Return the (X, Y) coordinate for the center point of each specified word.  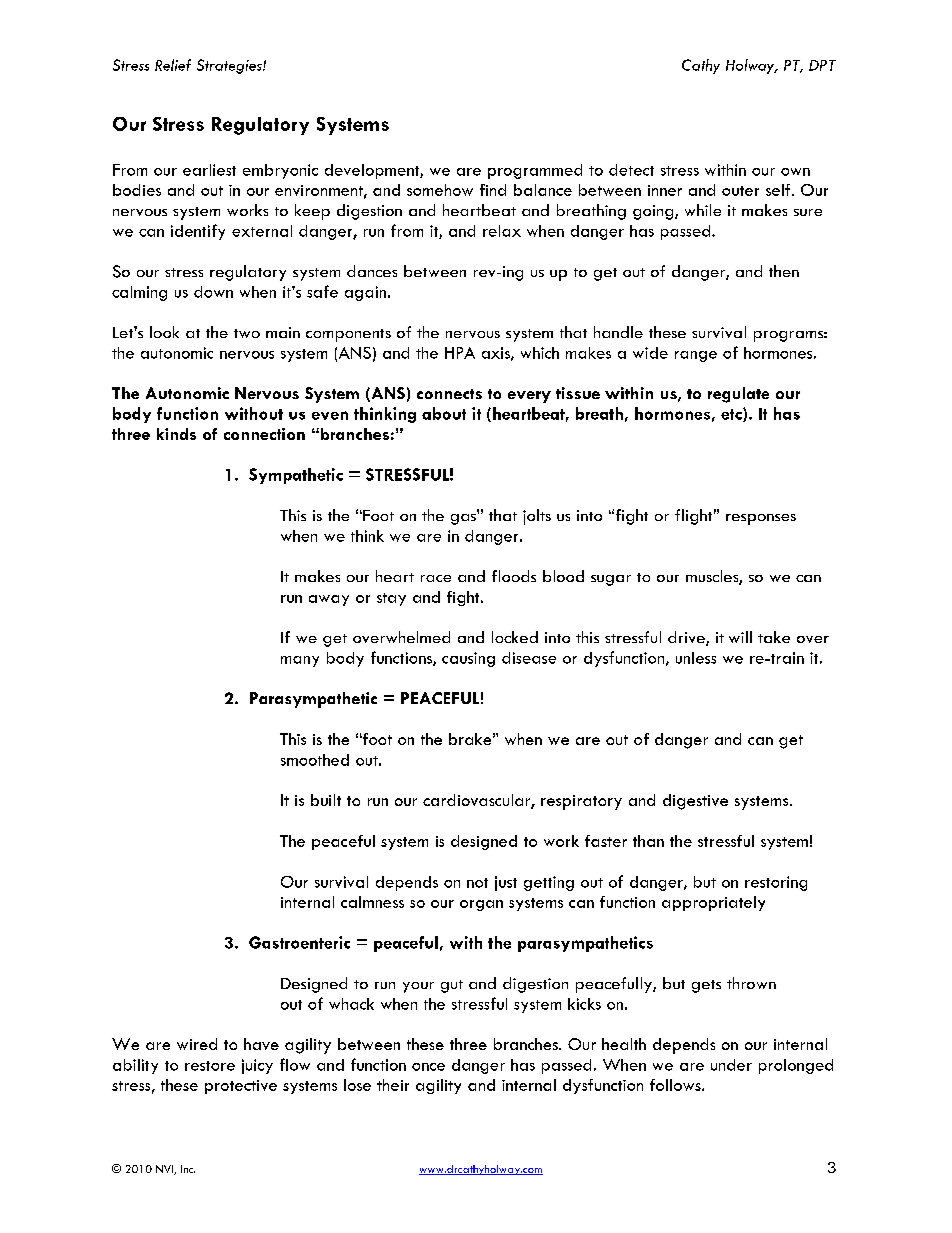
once (428, 1067)
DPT (822, 65)
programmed (535, 171)
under (731, 1065)
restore (210, 1066)
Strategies (230, 66)
